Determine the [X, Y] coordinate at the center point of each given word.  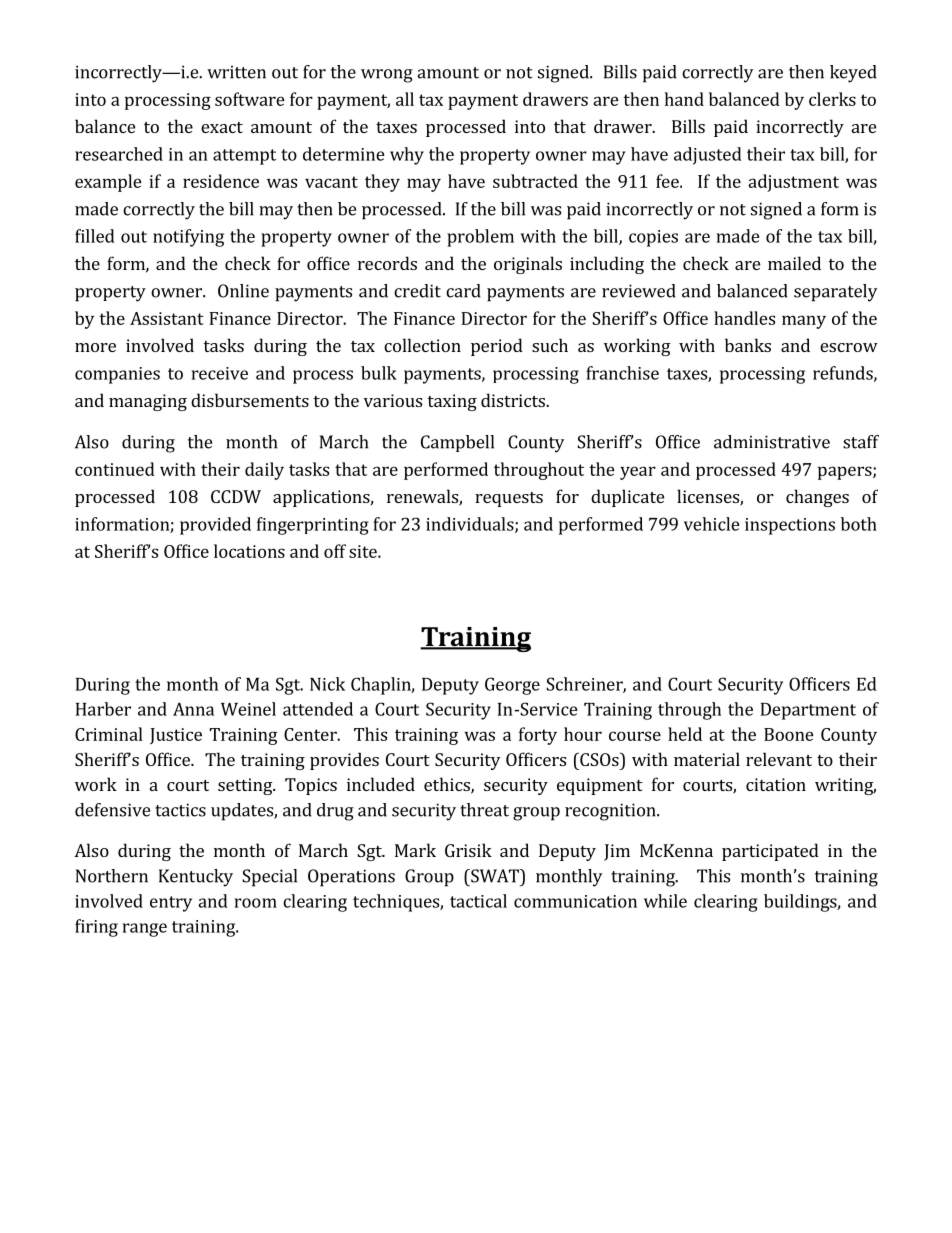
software [250, 99]
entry [171, 904]
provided [215, 526]
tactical [478, 901]
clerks [832, 99]
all [405, 99]
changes [817, 498]
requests [509, 499]
